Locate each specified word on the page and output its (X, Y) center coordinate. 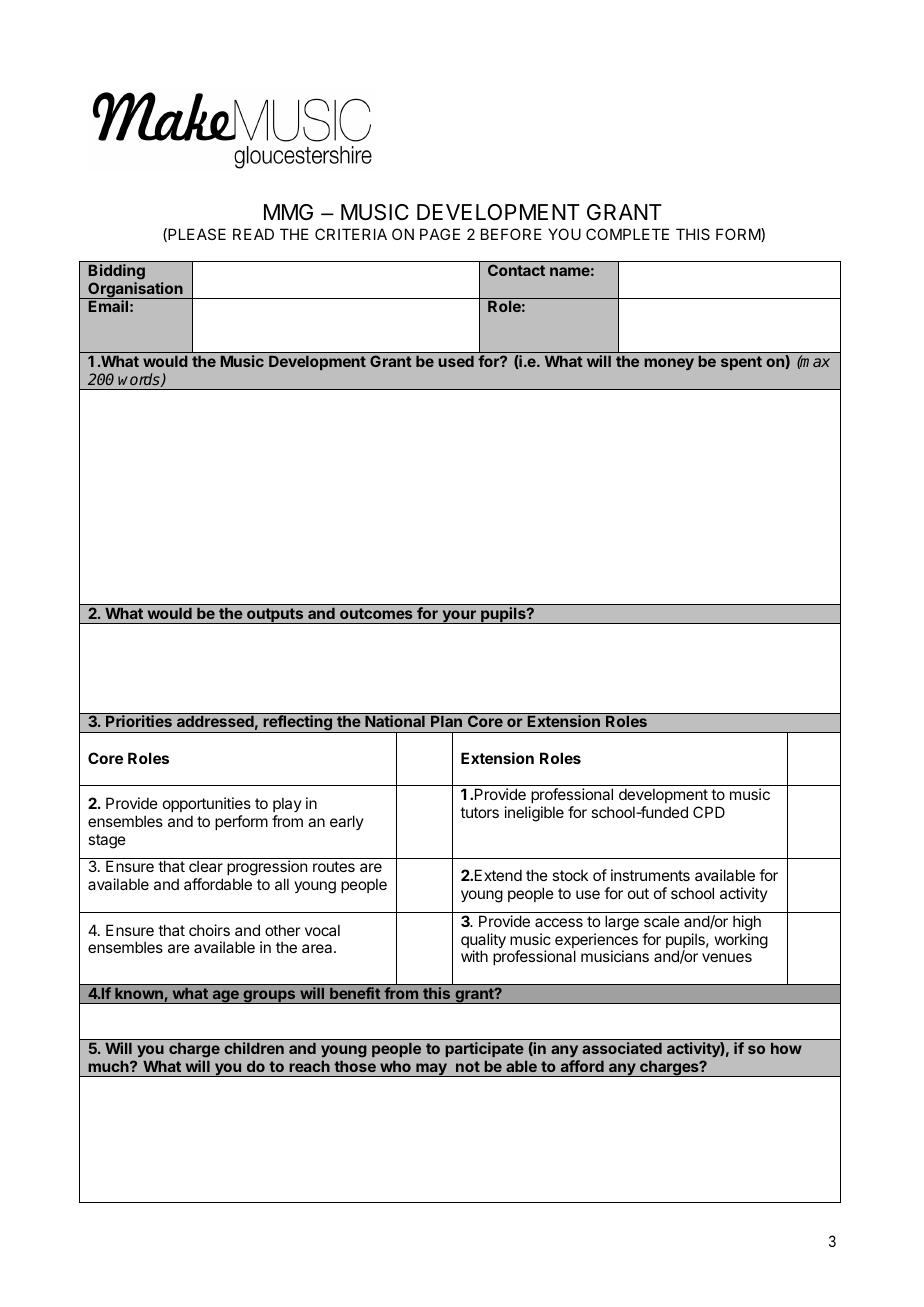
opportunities (207, 804)
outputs (275, 616)
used (456, 361)
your (459, 617)
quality (483, 942)
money (669, 364)
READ (253, 234)
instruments (650, 875)
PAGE (440, 234)
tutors (479, 812)
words (140, 380)
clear (206, 866)
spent (741, 363)
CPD (709, 812)
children (254, 1048)
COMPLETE (627, 234)
